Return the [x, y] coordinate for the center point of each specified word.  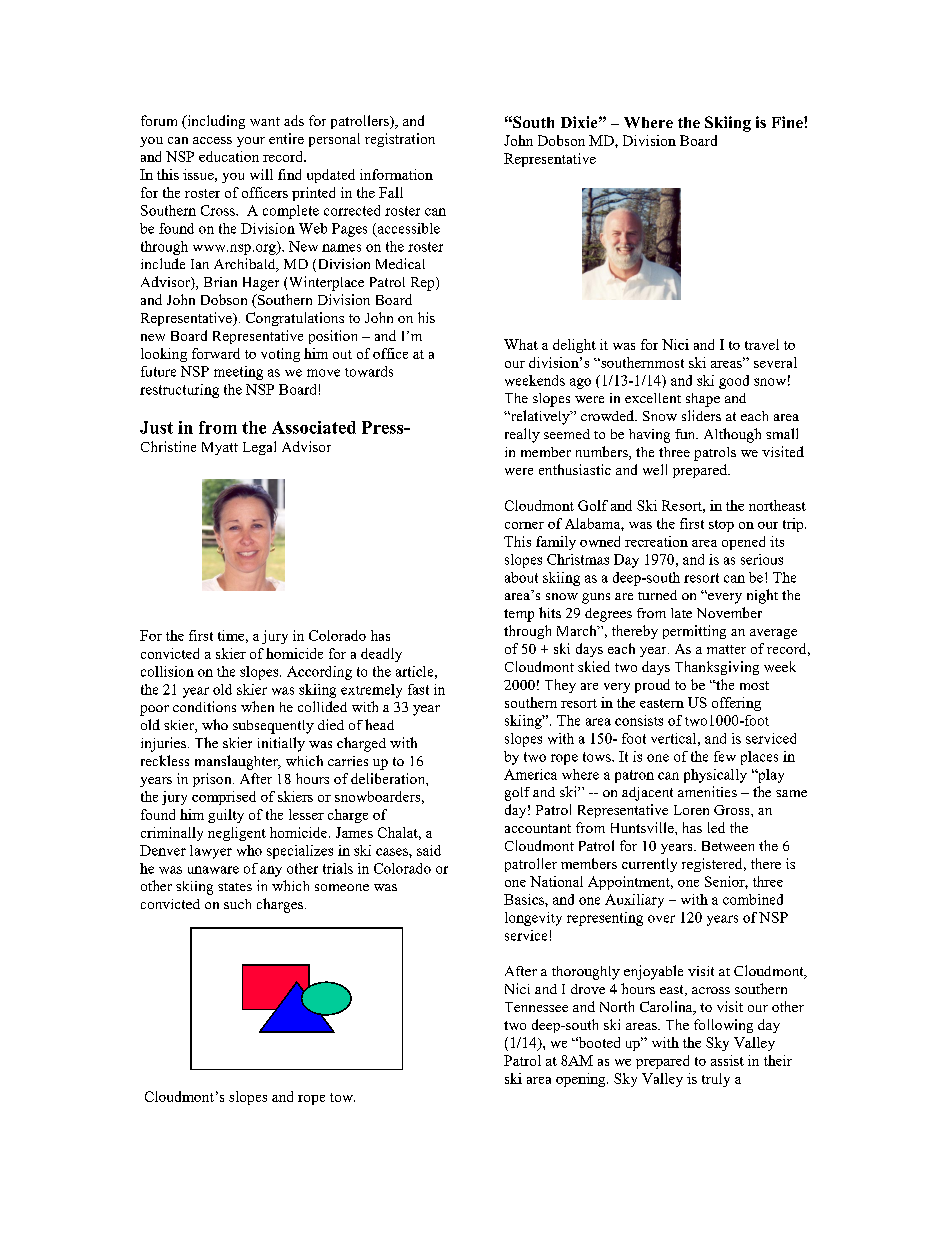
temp [519, 615]
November [729, 612]
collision [167, 671]
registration [400, 140]
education [229, 156]
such [237, 904]
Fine [788, 122]
